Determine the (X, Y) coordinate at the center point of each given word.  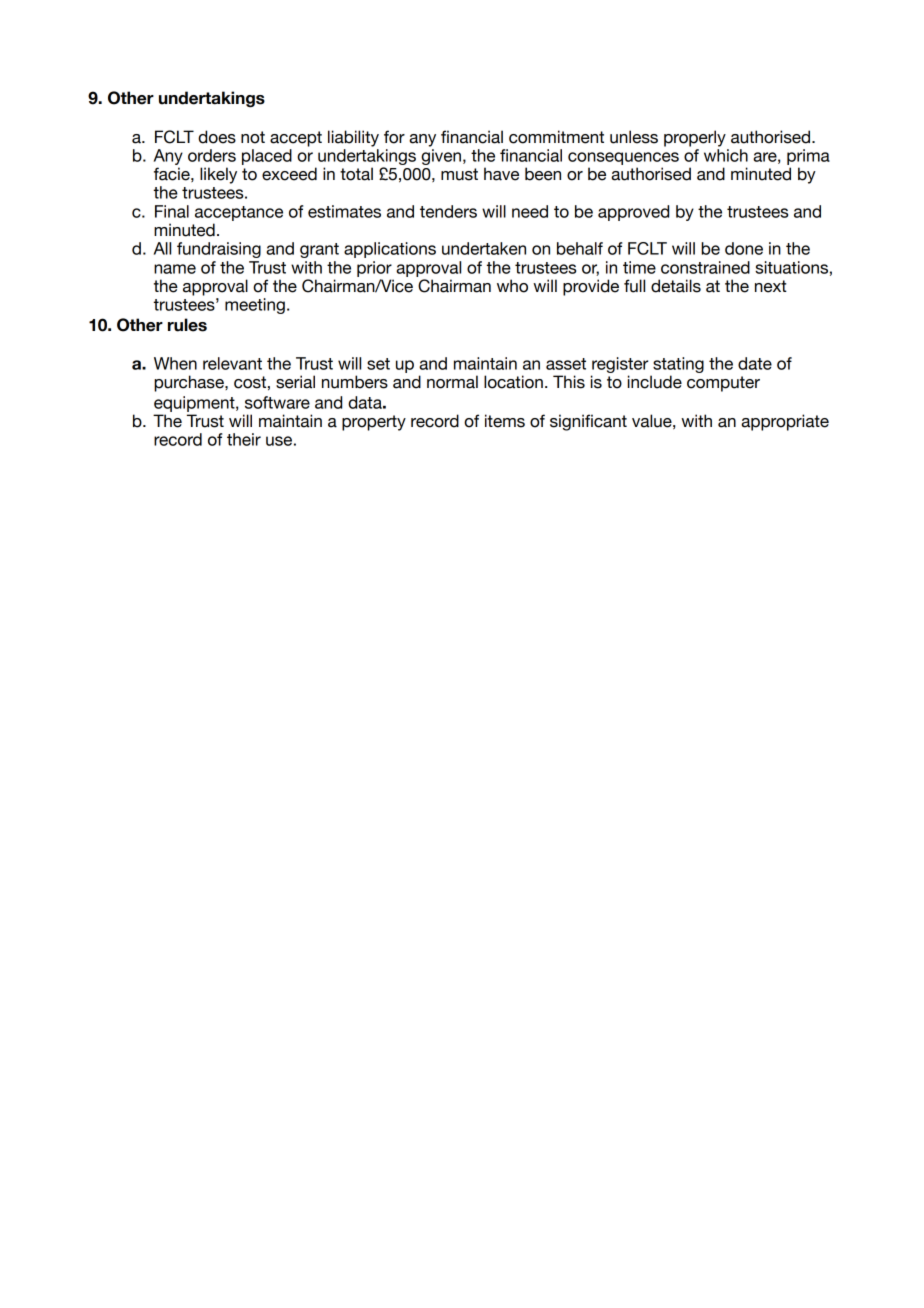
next (771, 286)
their (244, 439)
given (441, 157)
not (253, 137)
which (726, 155)
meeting (255, 306)
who (512, 286)
